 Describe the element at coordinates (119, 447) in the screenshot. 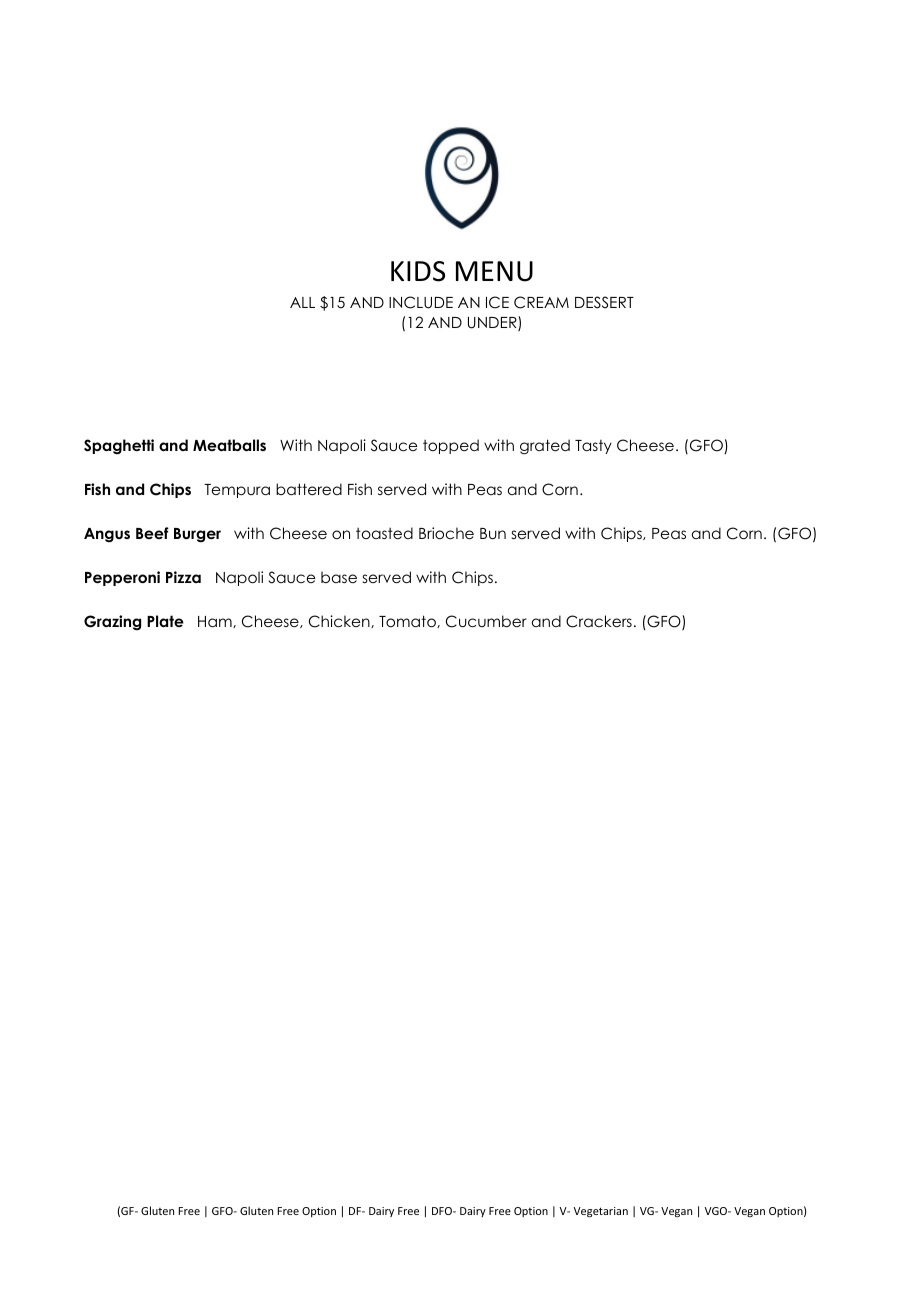

I see `Spaghetti` at that location.
